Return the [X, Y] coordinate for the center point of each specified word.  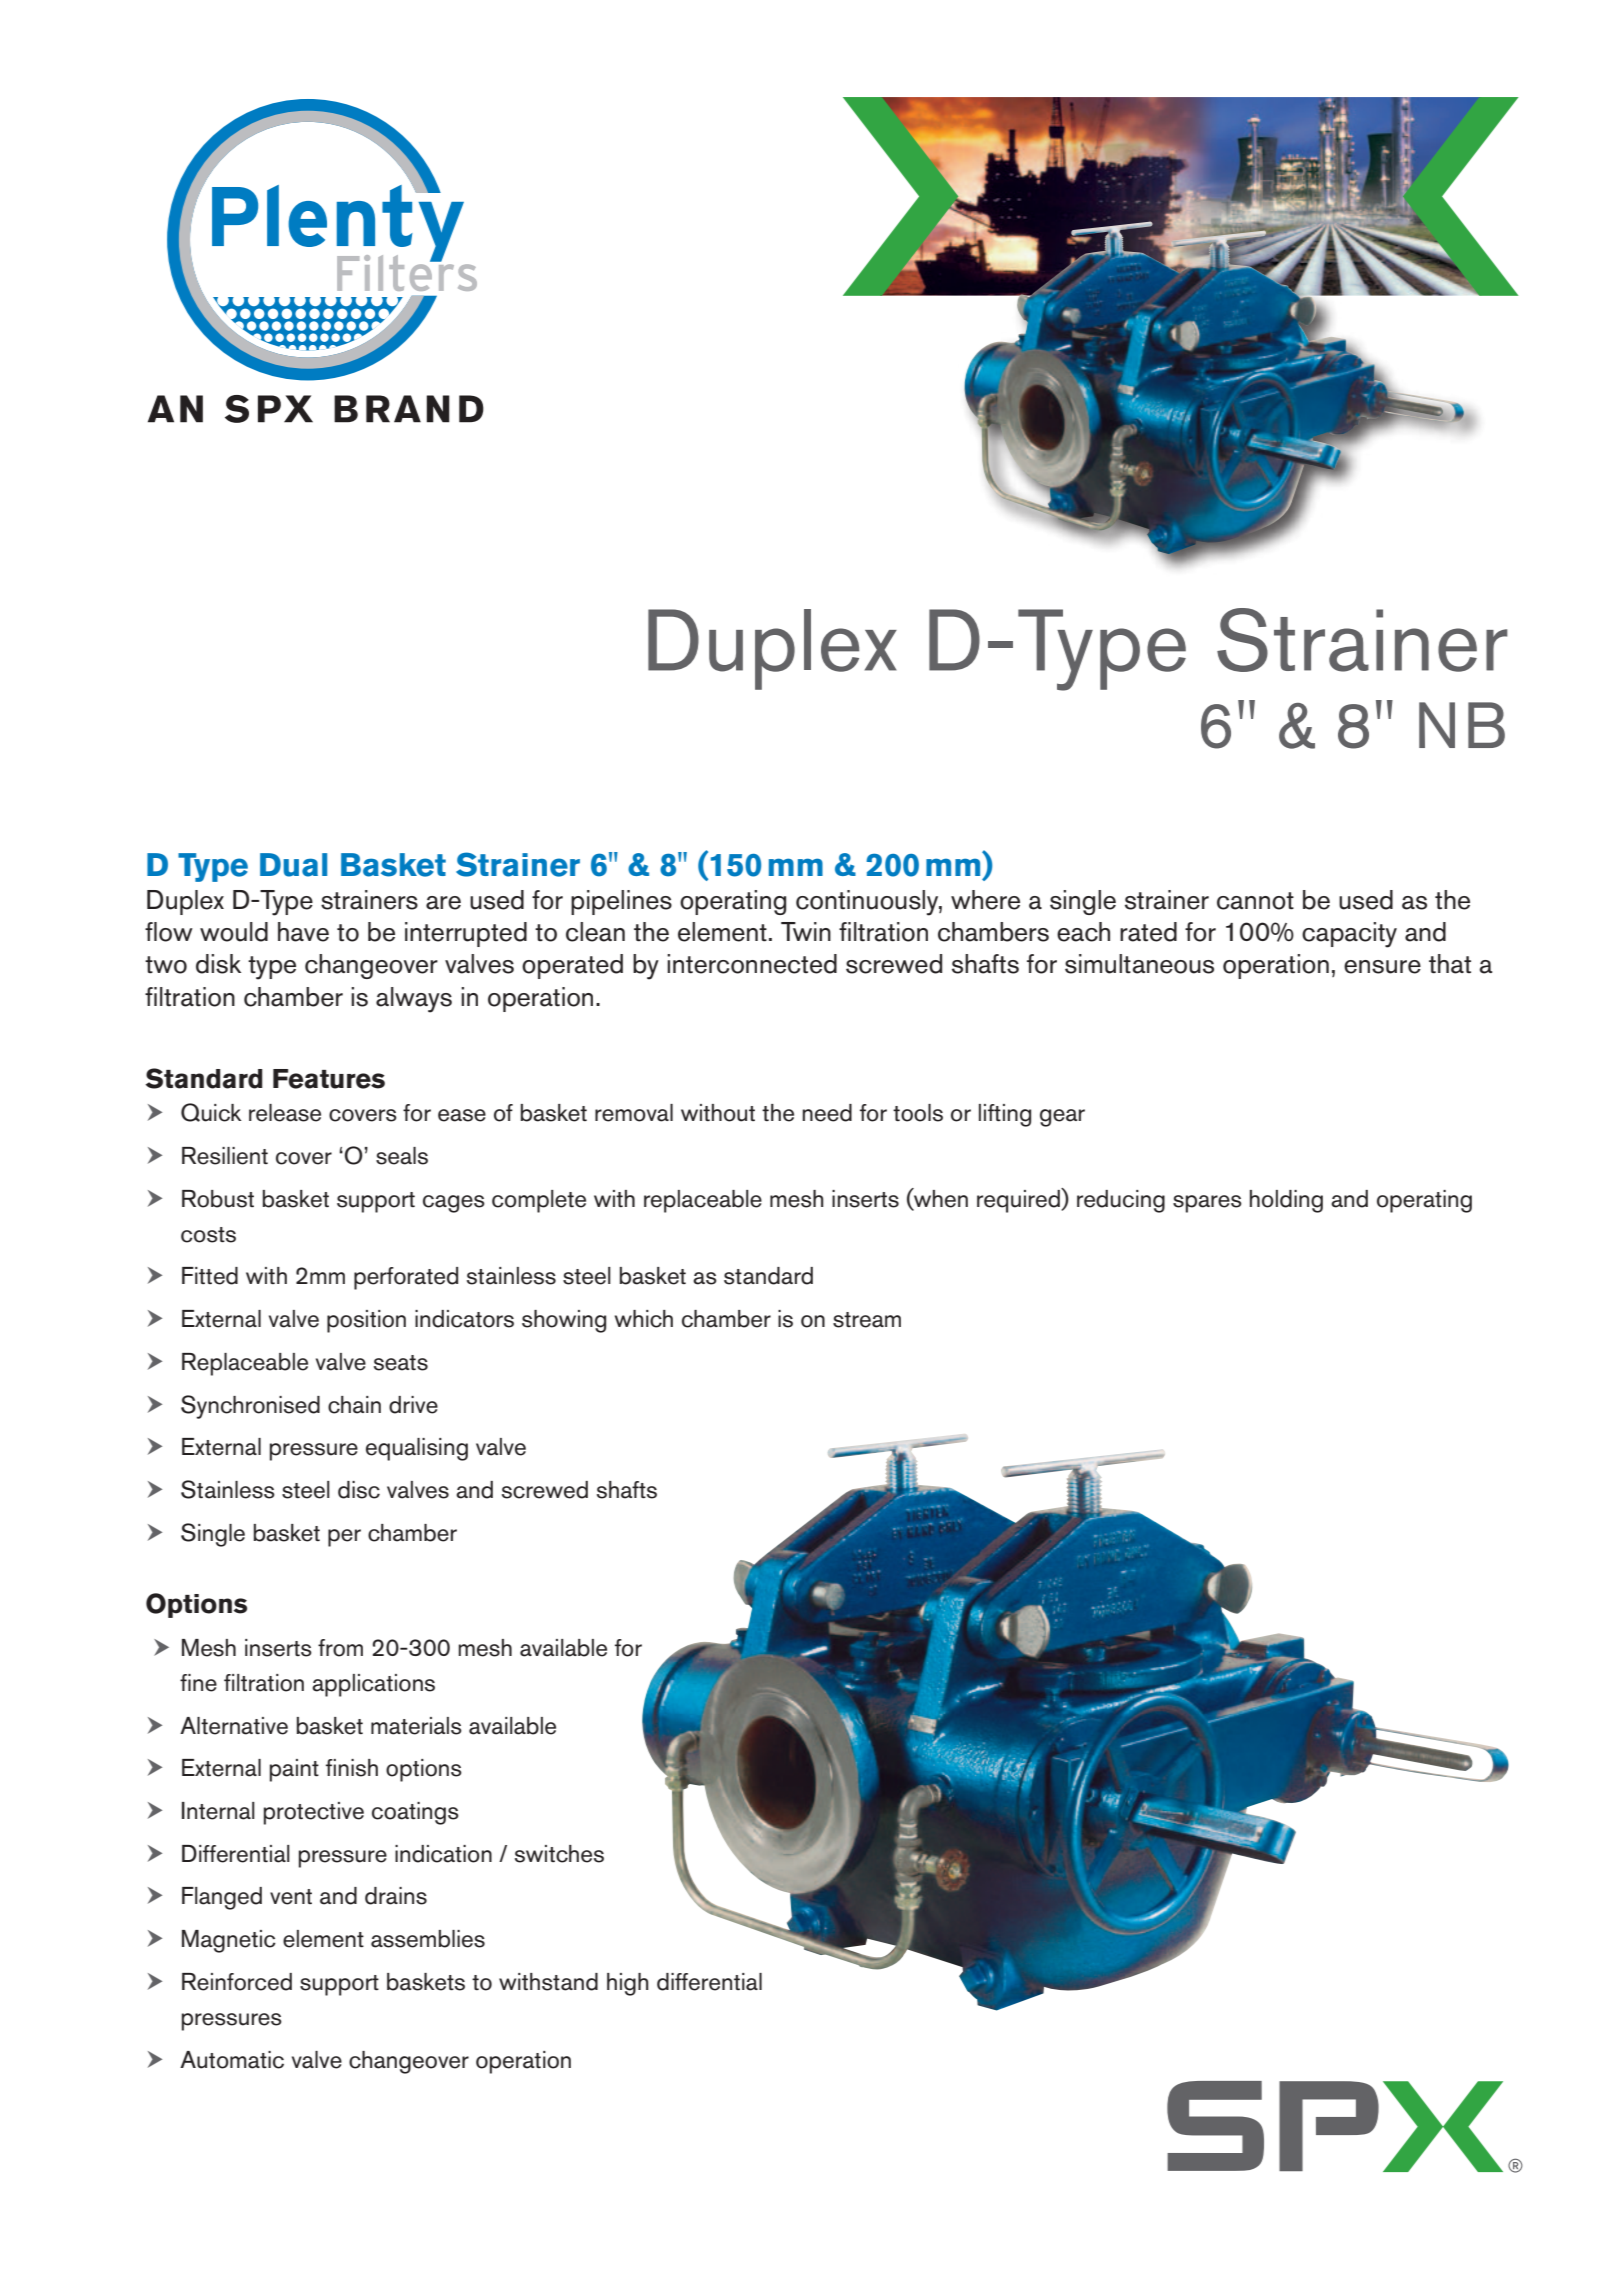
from [340, 1648]
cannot [1255, 901]
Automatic [232, 2060]
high [628, 1984]
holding [1286, 1201]
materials [416, 1726]
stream [867, 1320]
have [303, 932]
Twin [806, 931]
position [366, 1321]
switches [559, 1854]
